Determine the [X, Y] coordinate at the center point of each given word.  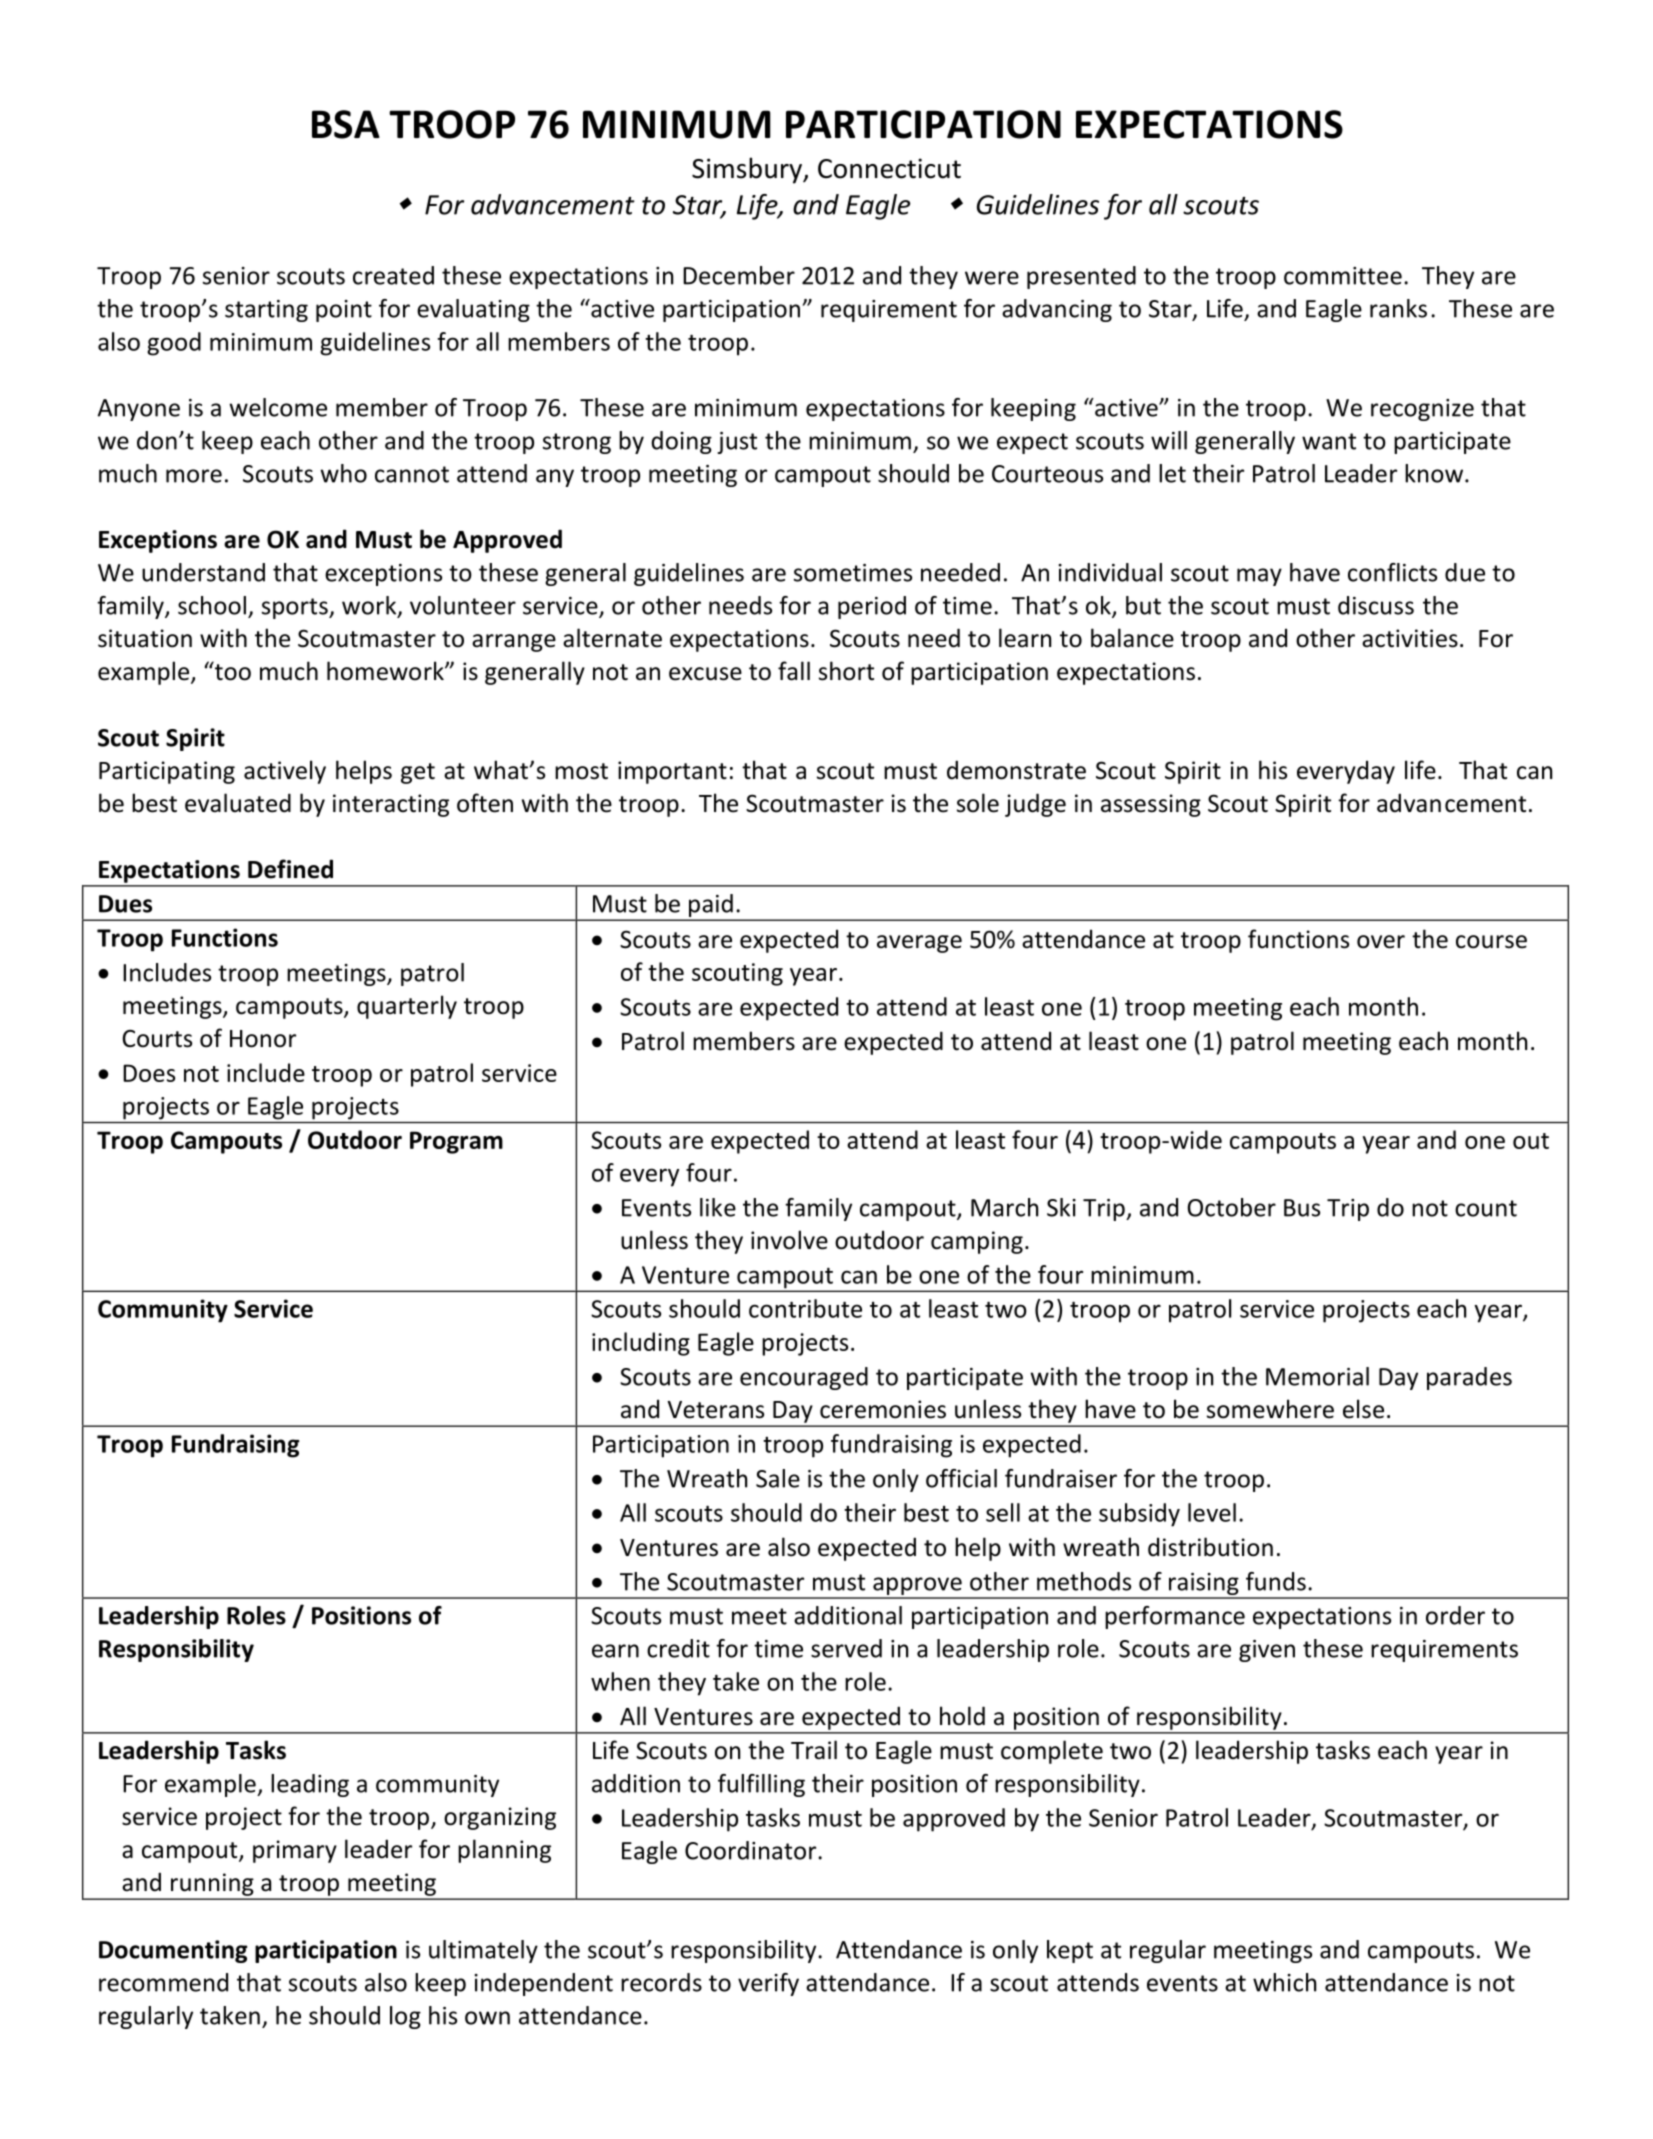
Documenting [173, 1951]
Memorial [1317, 1376]
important [672, 772]
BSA [346, 124]
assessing [1151, 805]
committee [1343, 276]
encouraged [804, 1378]
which [1284, 1982]
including [641, 1344]
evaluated [238, 803]
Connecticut [889, 168]
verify [768, 1984]
